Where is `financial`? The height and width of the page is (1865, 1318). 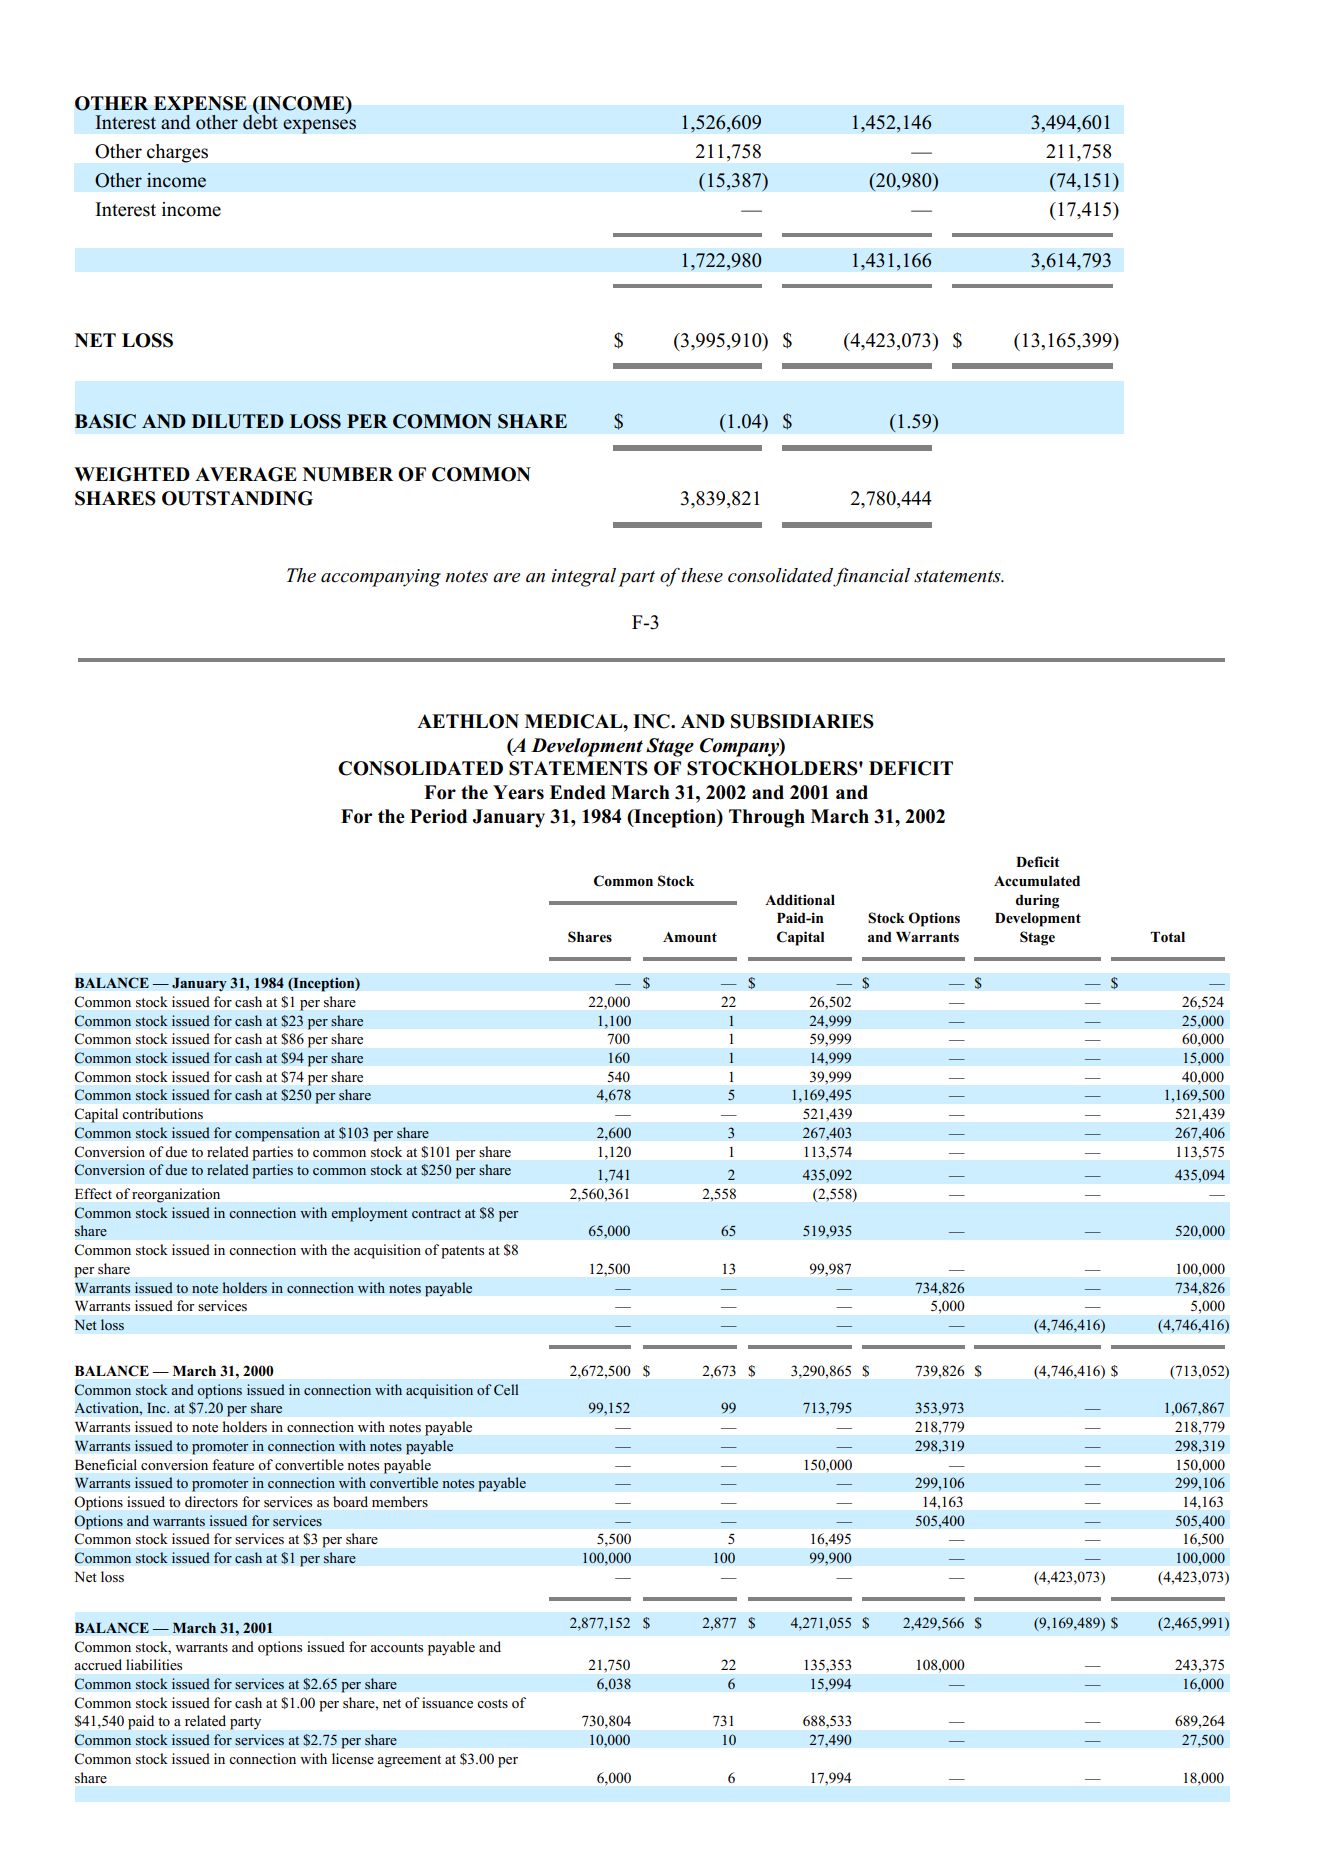
financial is located at coordinates (871, 577).
